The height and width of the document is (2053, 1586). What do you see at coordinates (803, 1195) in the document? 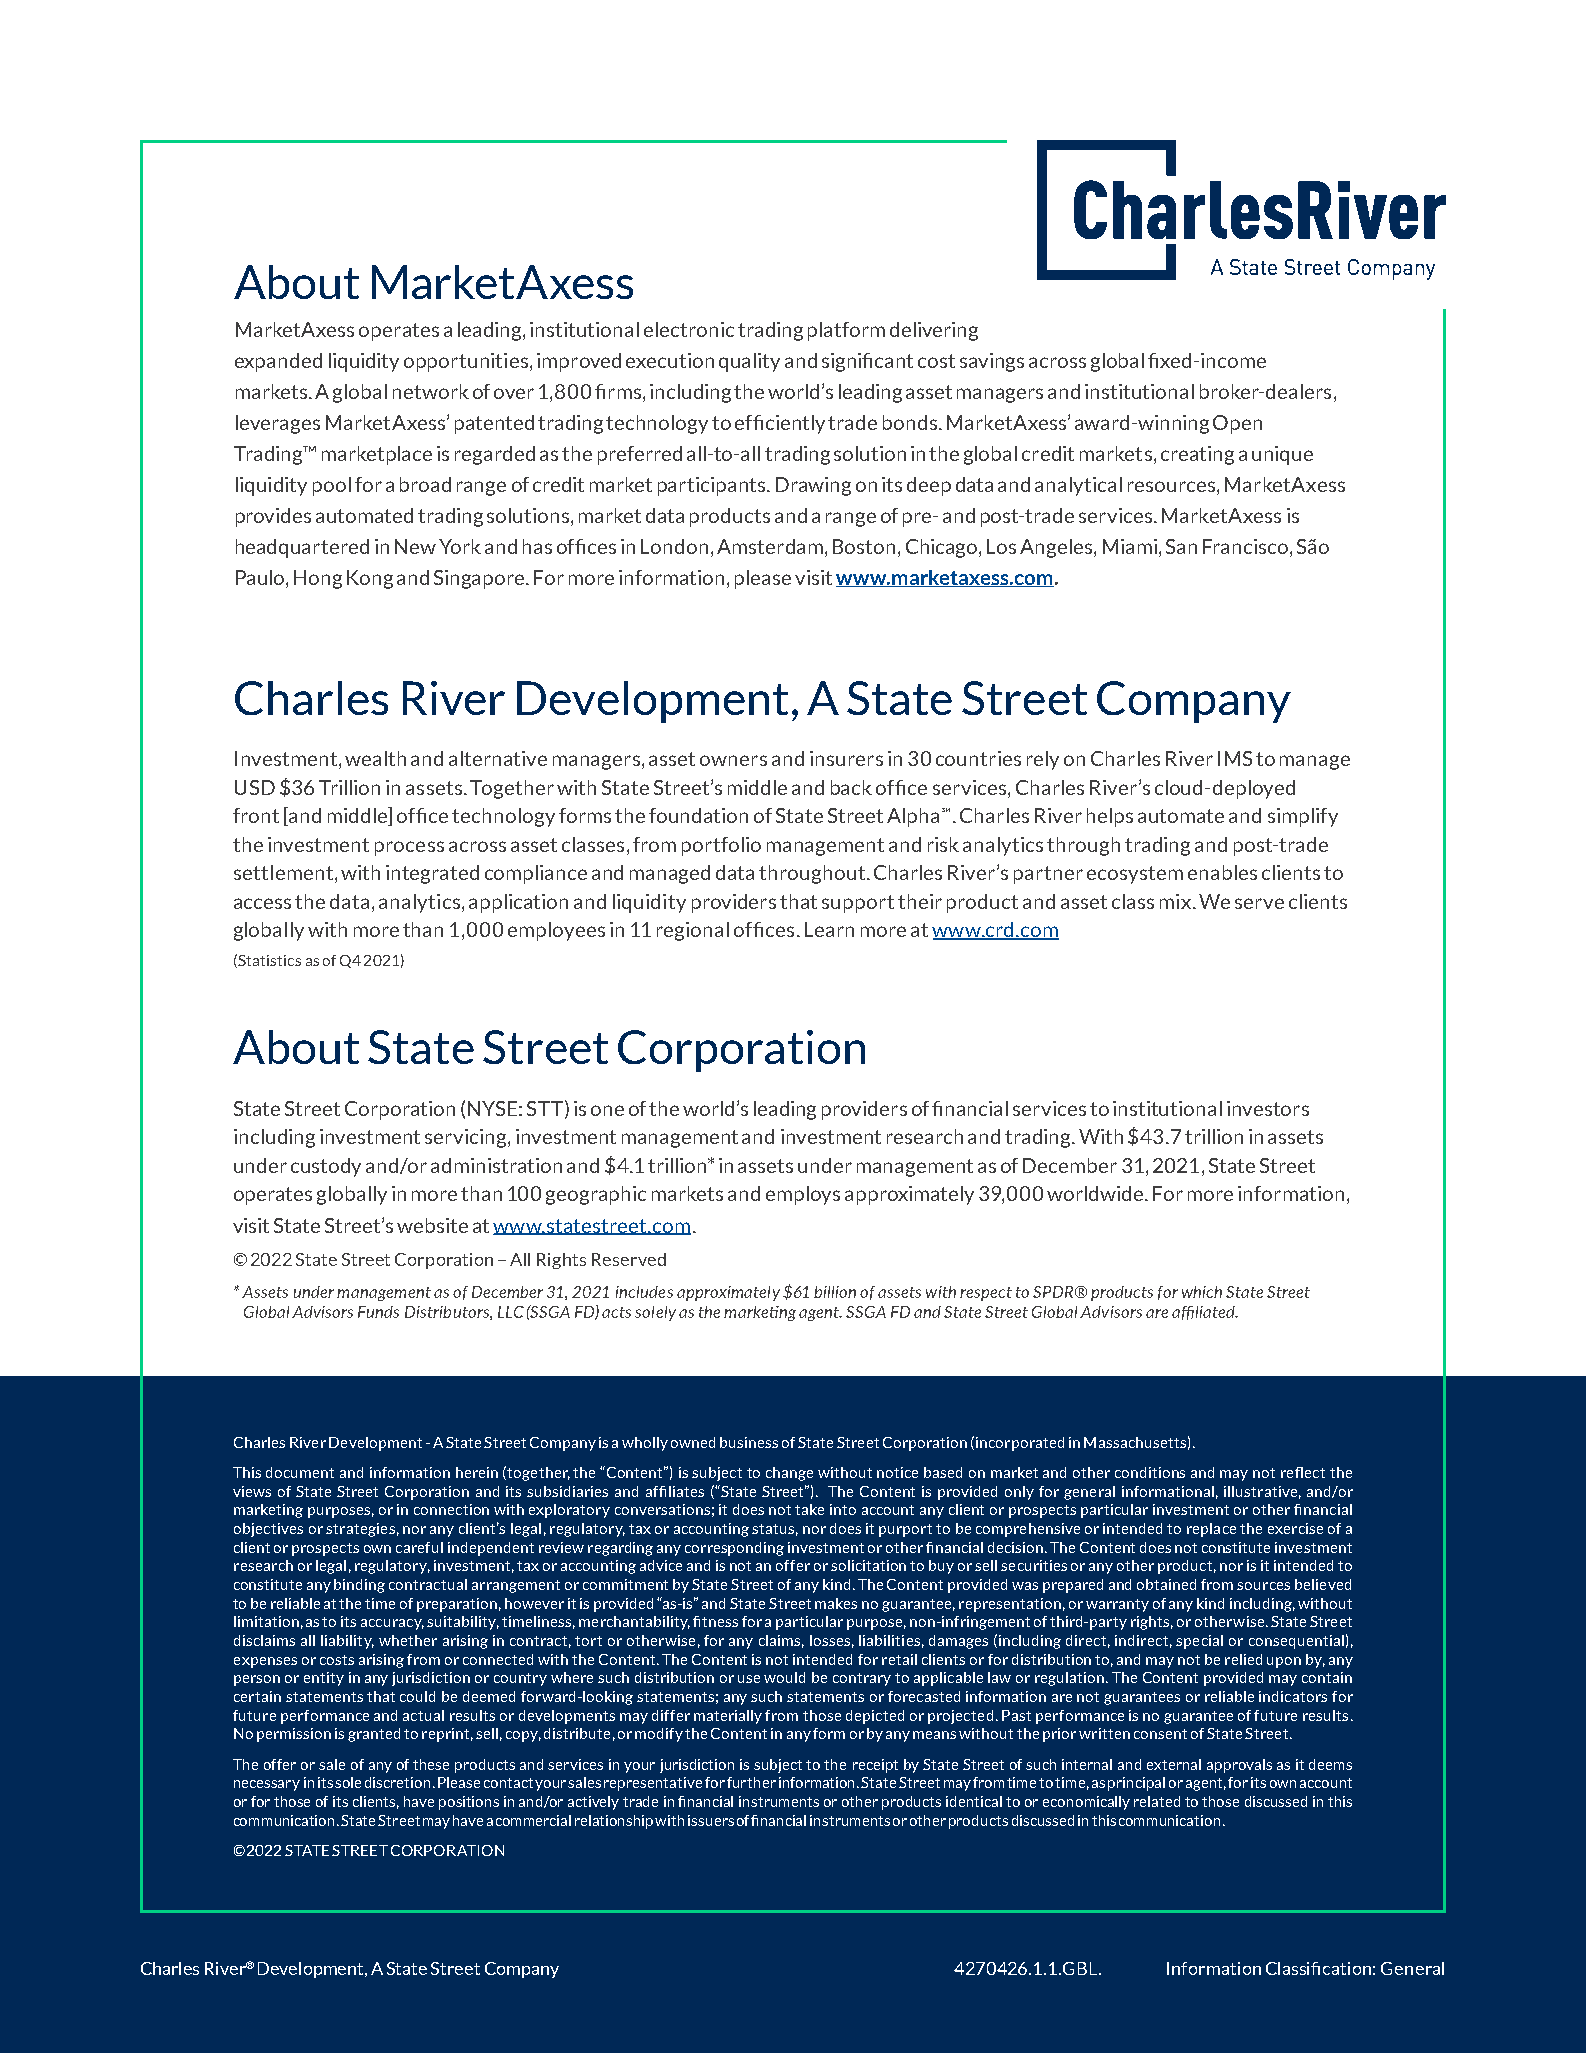
I see `employs` at bounding box center [803, 1195].
